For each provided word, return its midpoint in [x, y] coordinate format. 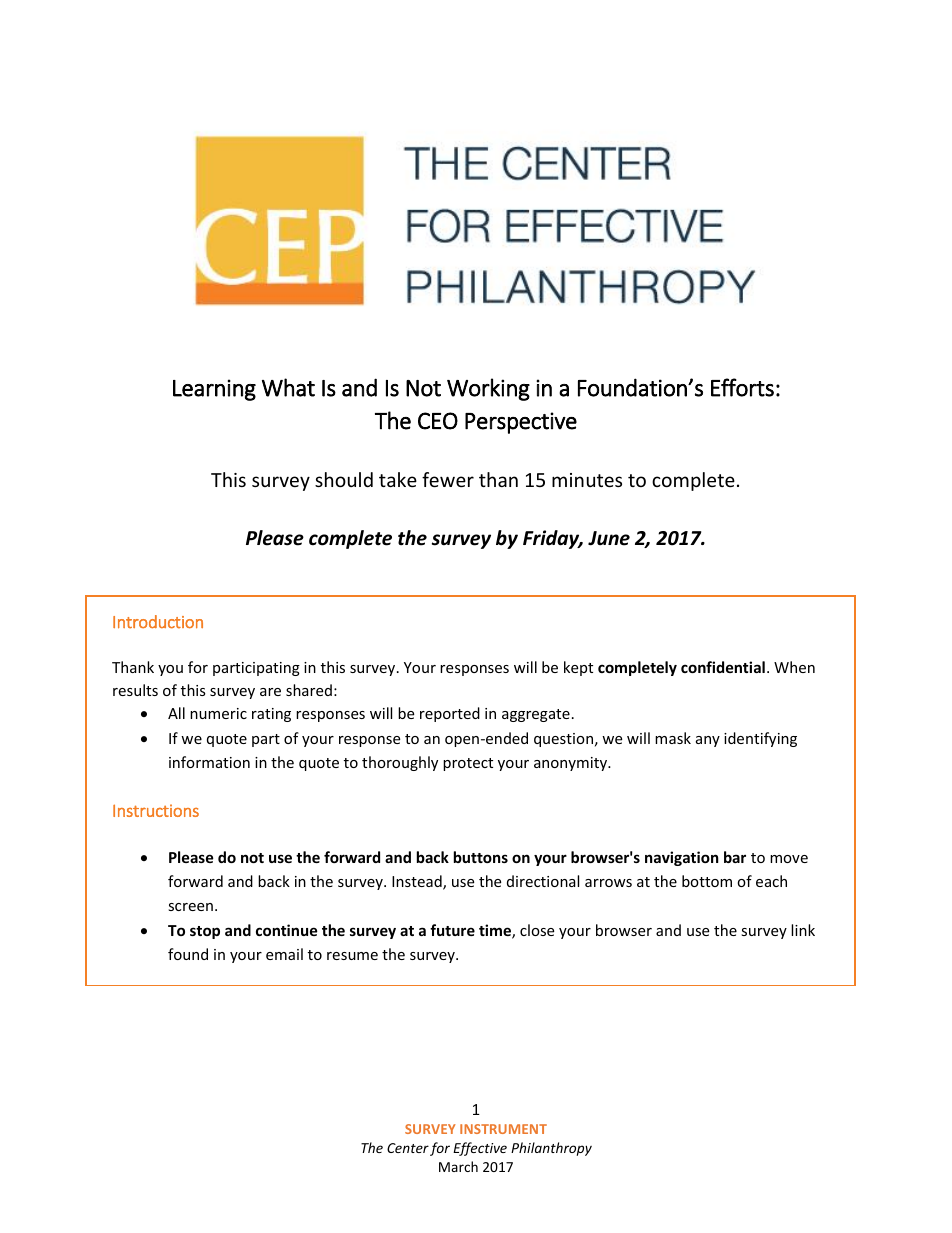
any [708, 741]
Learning [214, 390]
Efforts [742, 387]
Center [408, 1148]
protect [468, 764]
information [209, 762]
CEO [438, 421]
